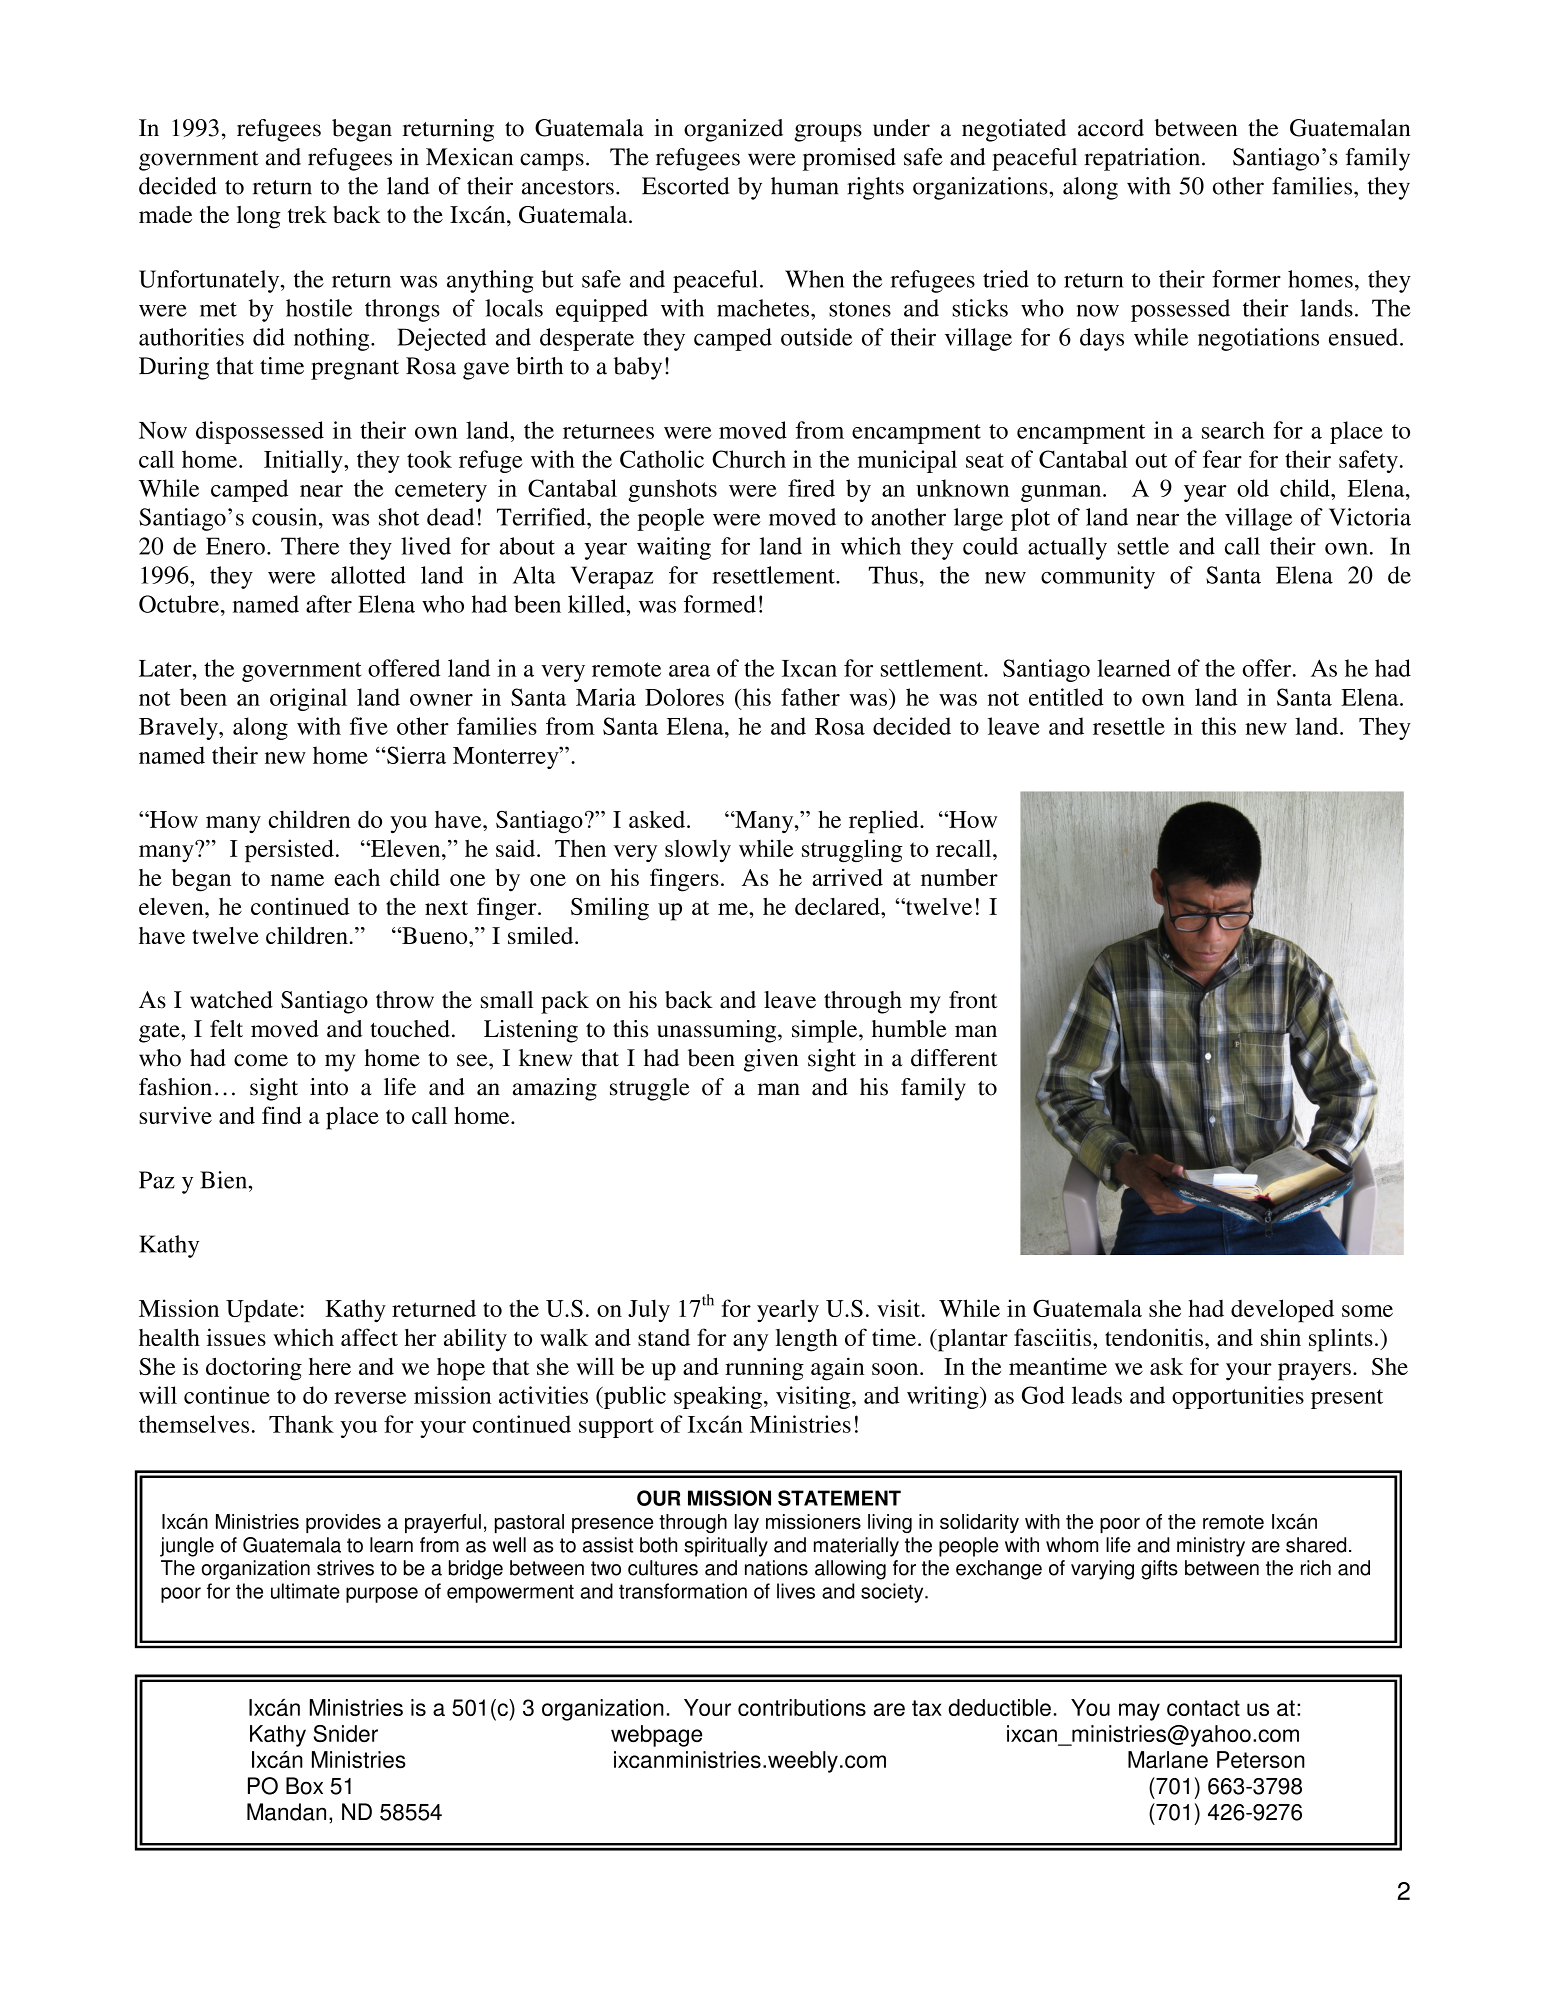 This image has width=1542, height=1996. What do you see at coordinates (308, 699) in the image?
I see `original` at bounding box center [308, 699].
